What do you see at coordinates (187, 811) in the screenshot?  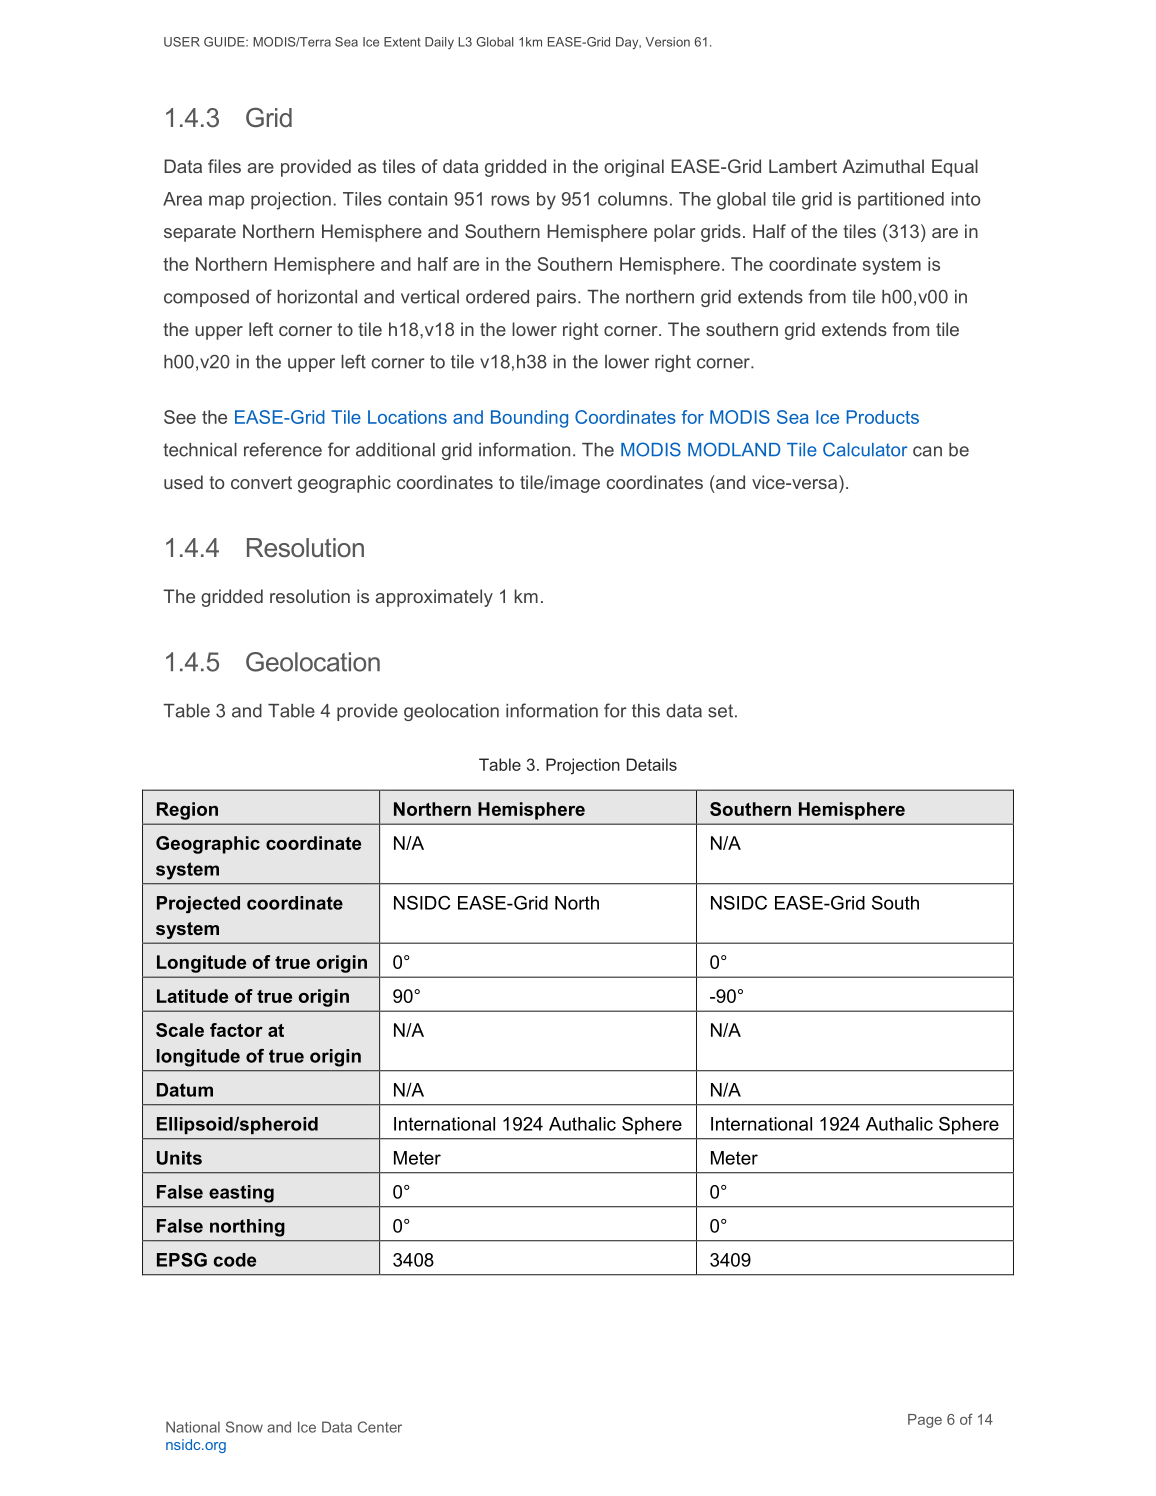 I see `Region` at bounding box center [187, 811].
